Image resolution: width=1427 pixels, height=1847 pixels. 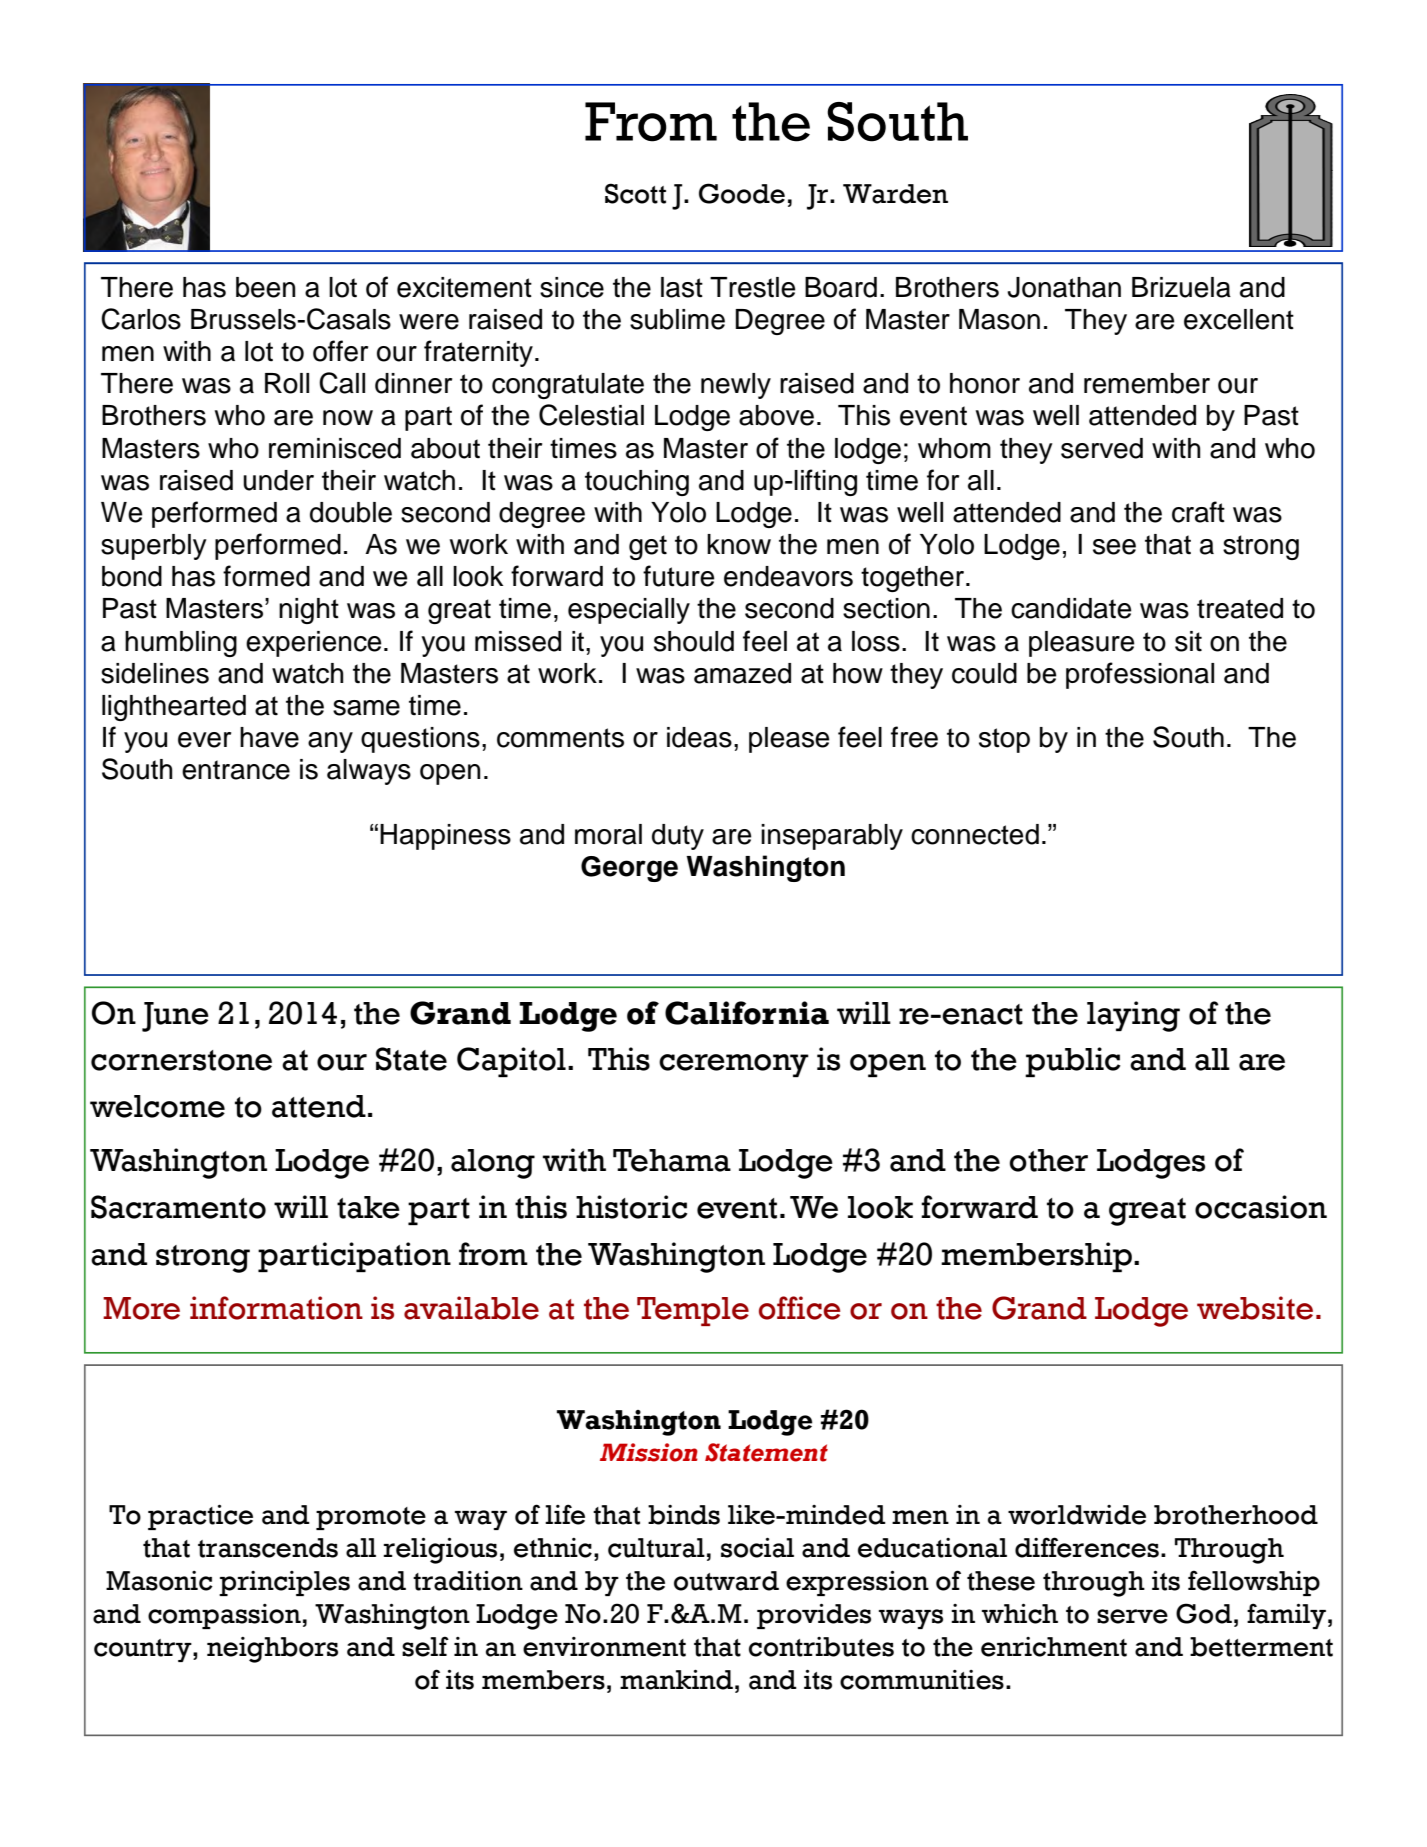 I want to click on mankind, so click(x=676, y=1680).
